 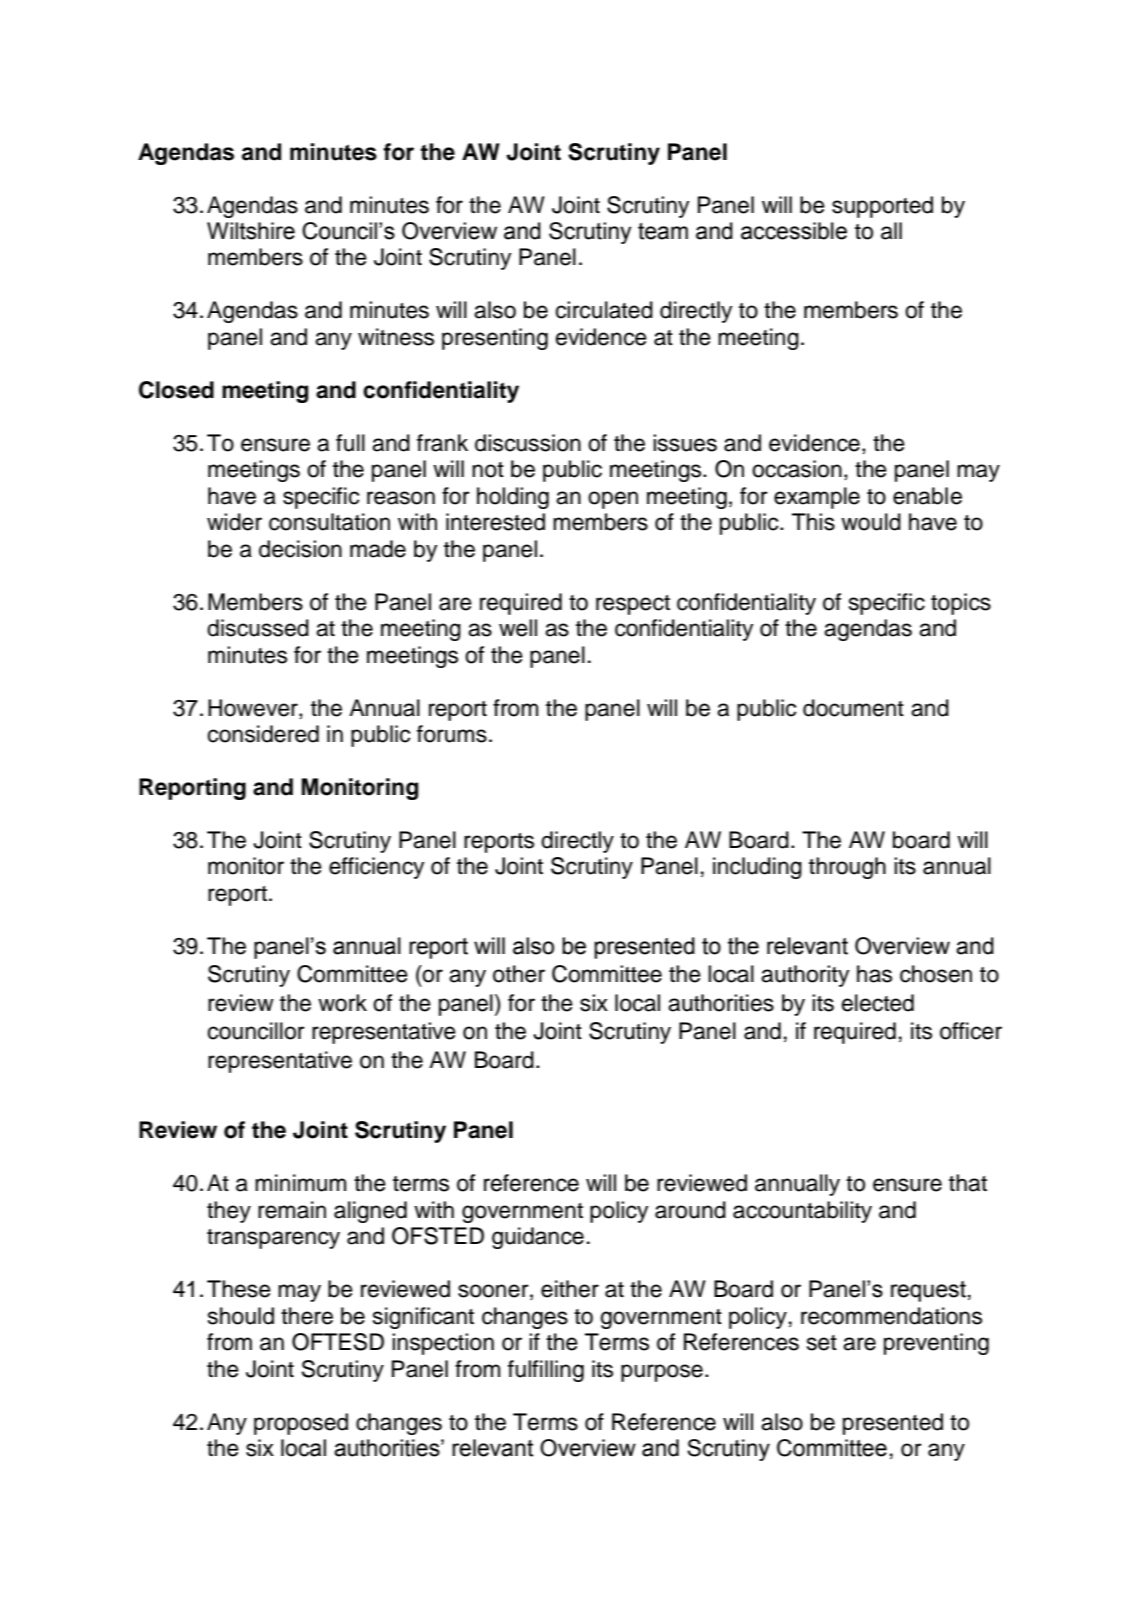 What do you see at coordinates (301, 1424) in the screenshot?
I see `proposed` at bounding box center [301, 1424].
